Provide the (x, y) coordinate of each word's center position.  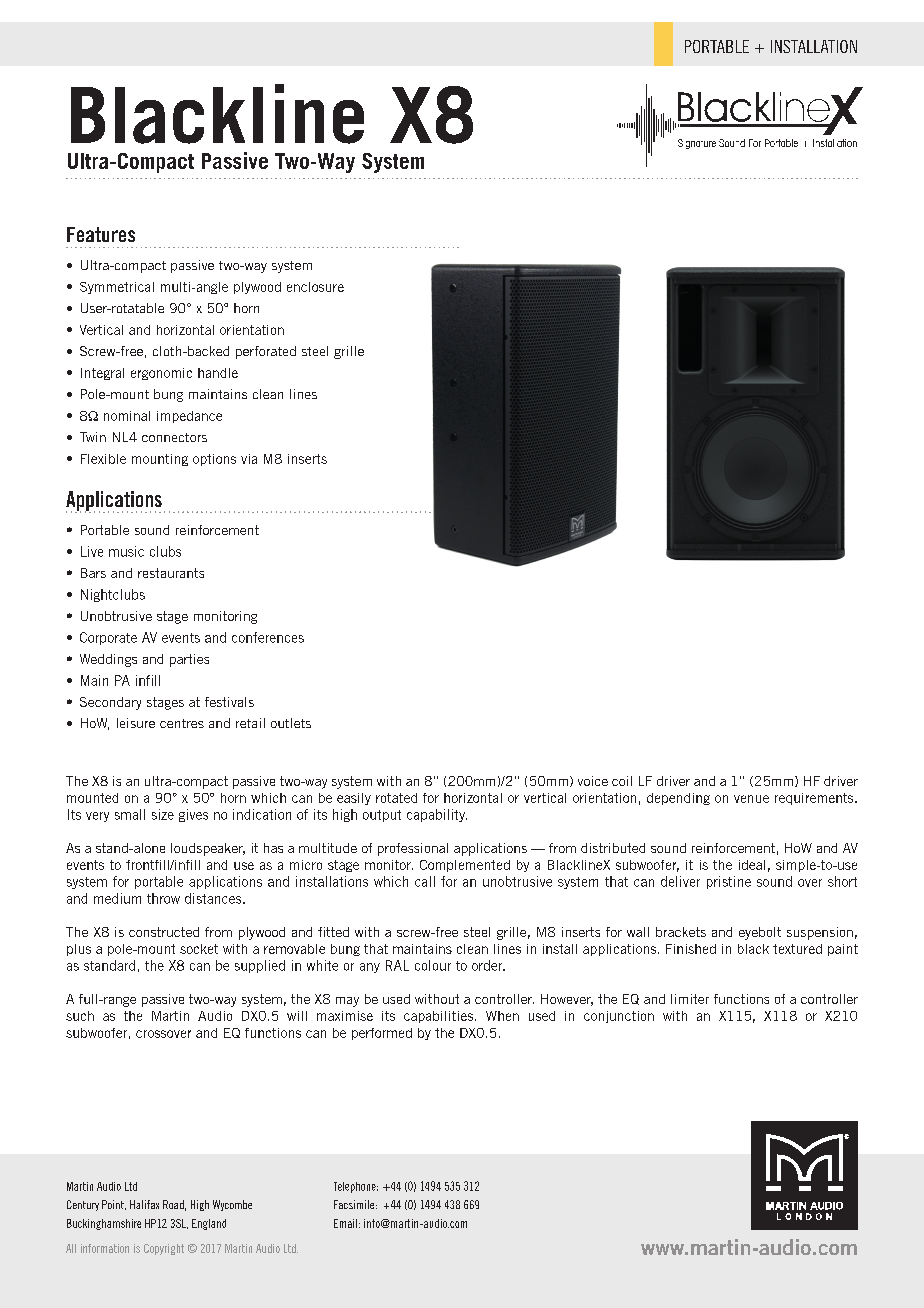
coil (622, 781)
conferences (268, 637)
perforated (266, 352)
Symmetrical (117, 288)
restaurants (171, 573)
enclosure (315, 287)
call (425, 881)
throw (163, 898)
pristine (729, 882)
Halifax (144, 1204)
